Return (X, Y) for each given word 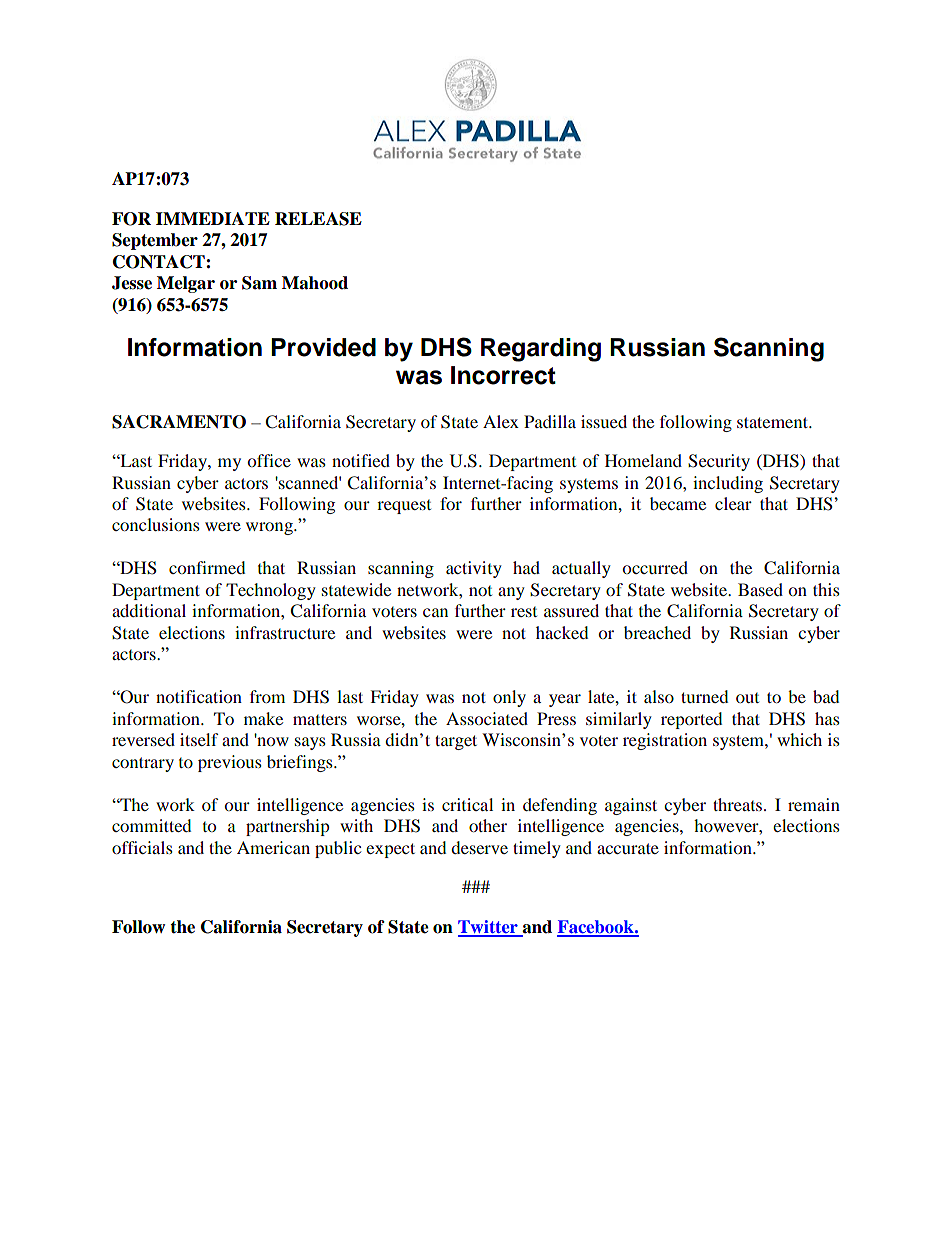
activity (474, 569)
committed (151, 825)
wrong (270, 528)
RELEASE (318, 219)
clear (733, 503)
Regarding (541, 350)
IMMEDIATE (213, 218)
